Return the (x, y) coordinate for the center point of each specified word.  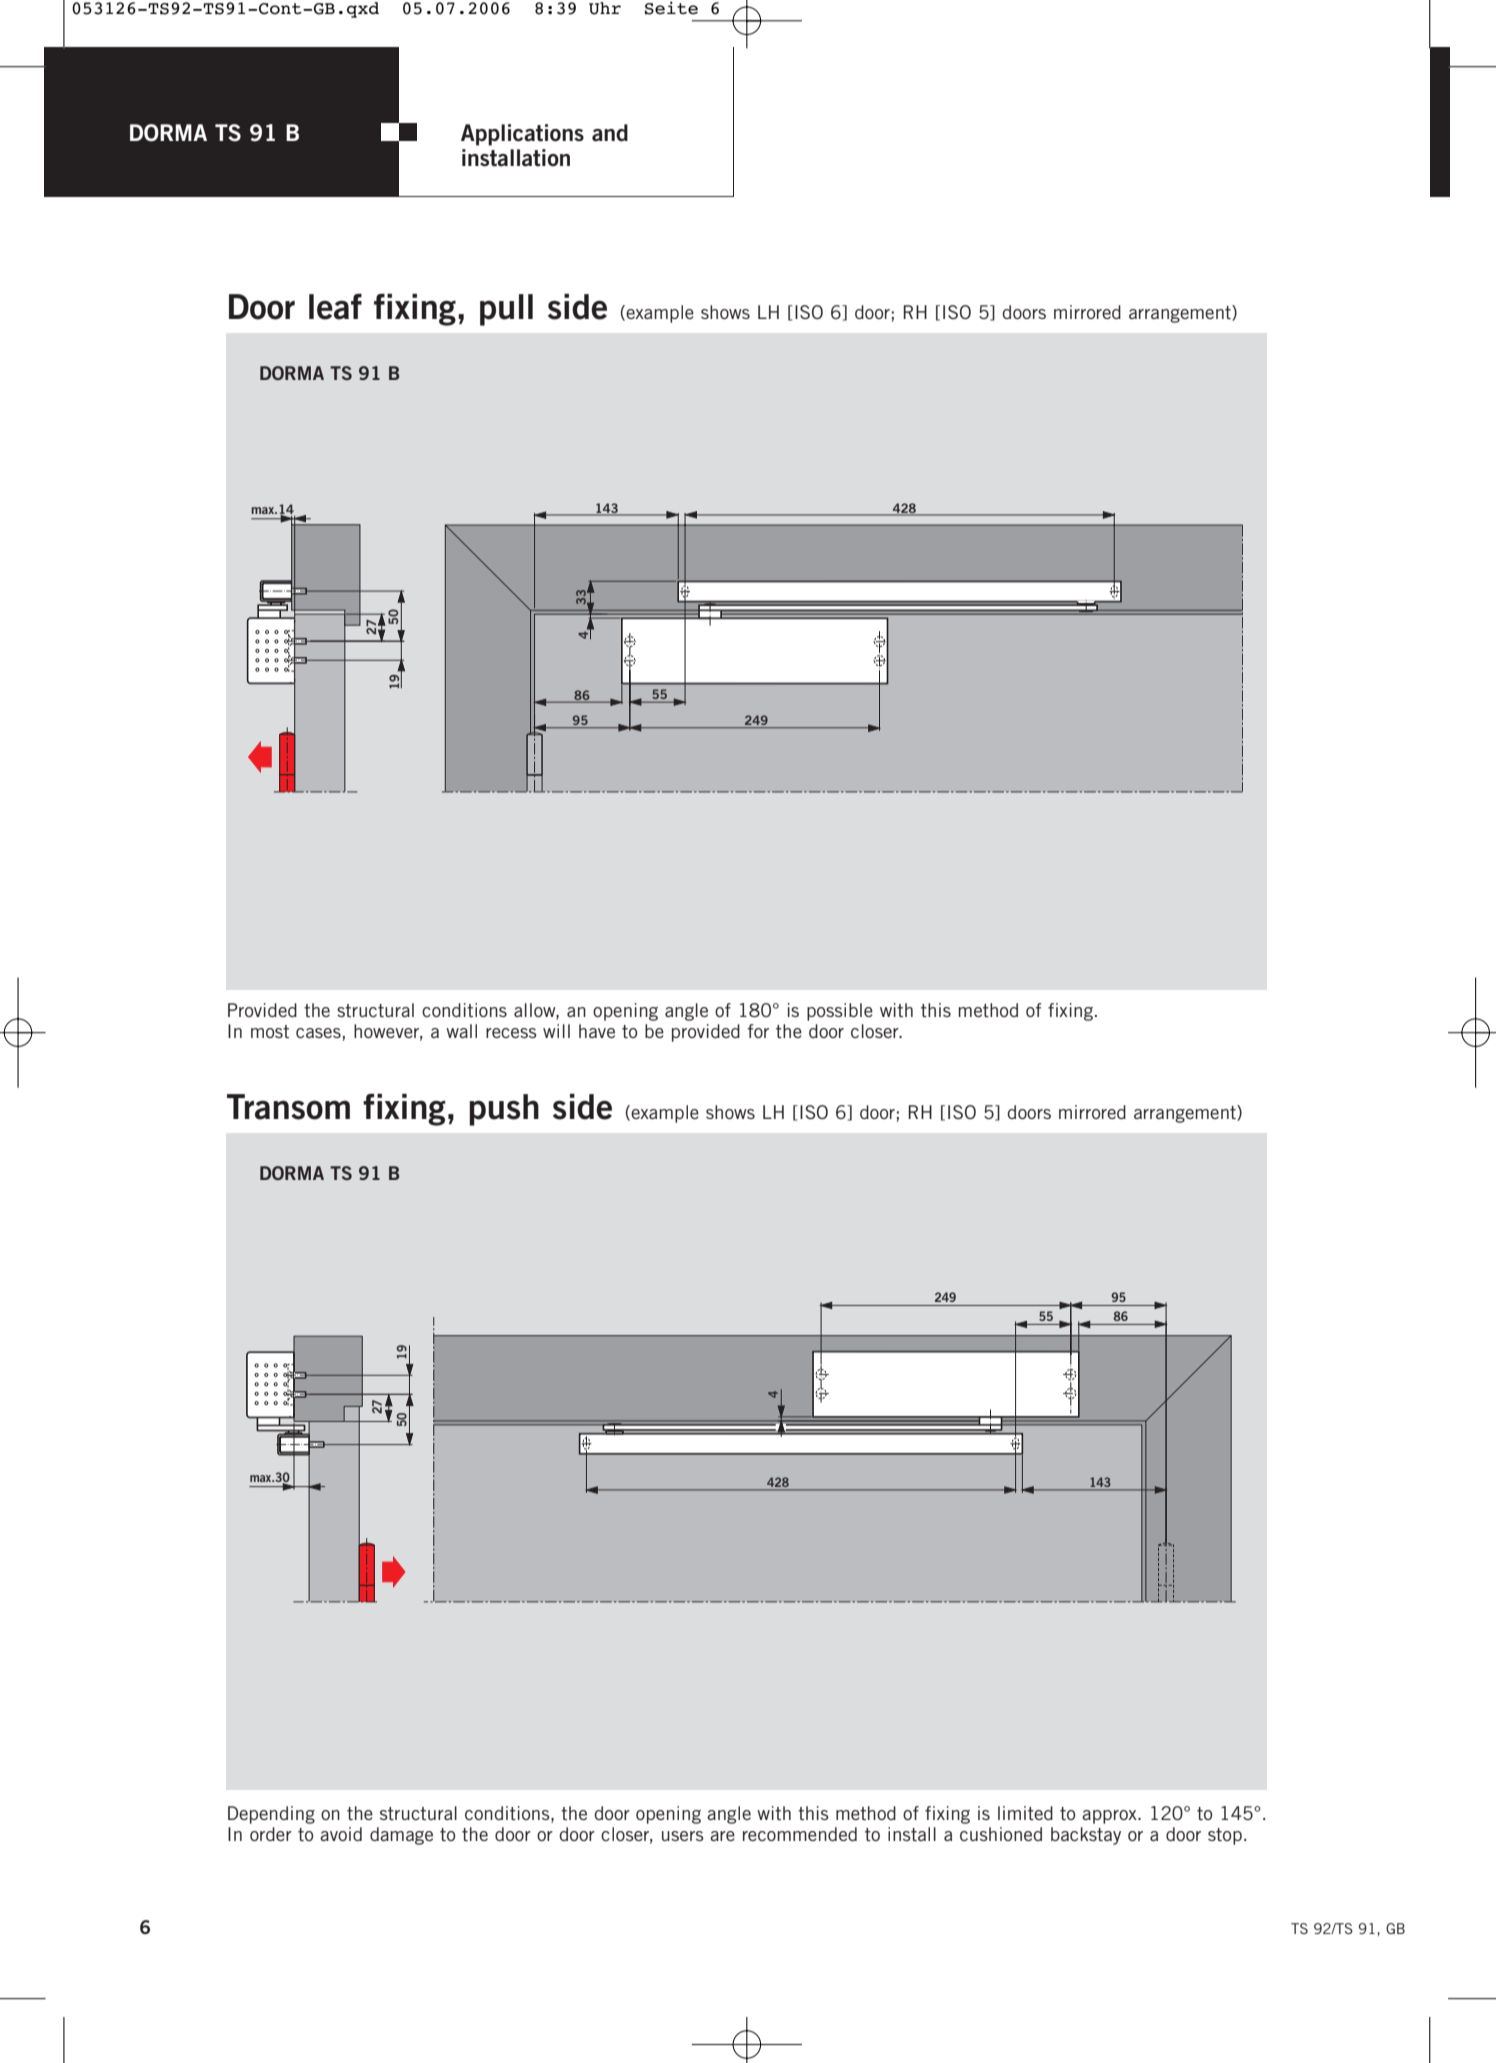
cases (318, 1033)
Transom (288, 1107)
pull (506, 310)
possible (840, 1012)
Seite (671, 8)
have (597, 1031)
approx (1110, 1817)
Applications (522, 135)
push (504, 1110)
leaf (335, 307)
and (610, 133)
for (758, 1031)
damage (401, 1836)
